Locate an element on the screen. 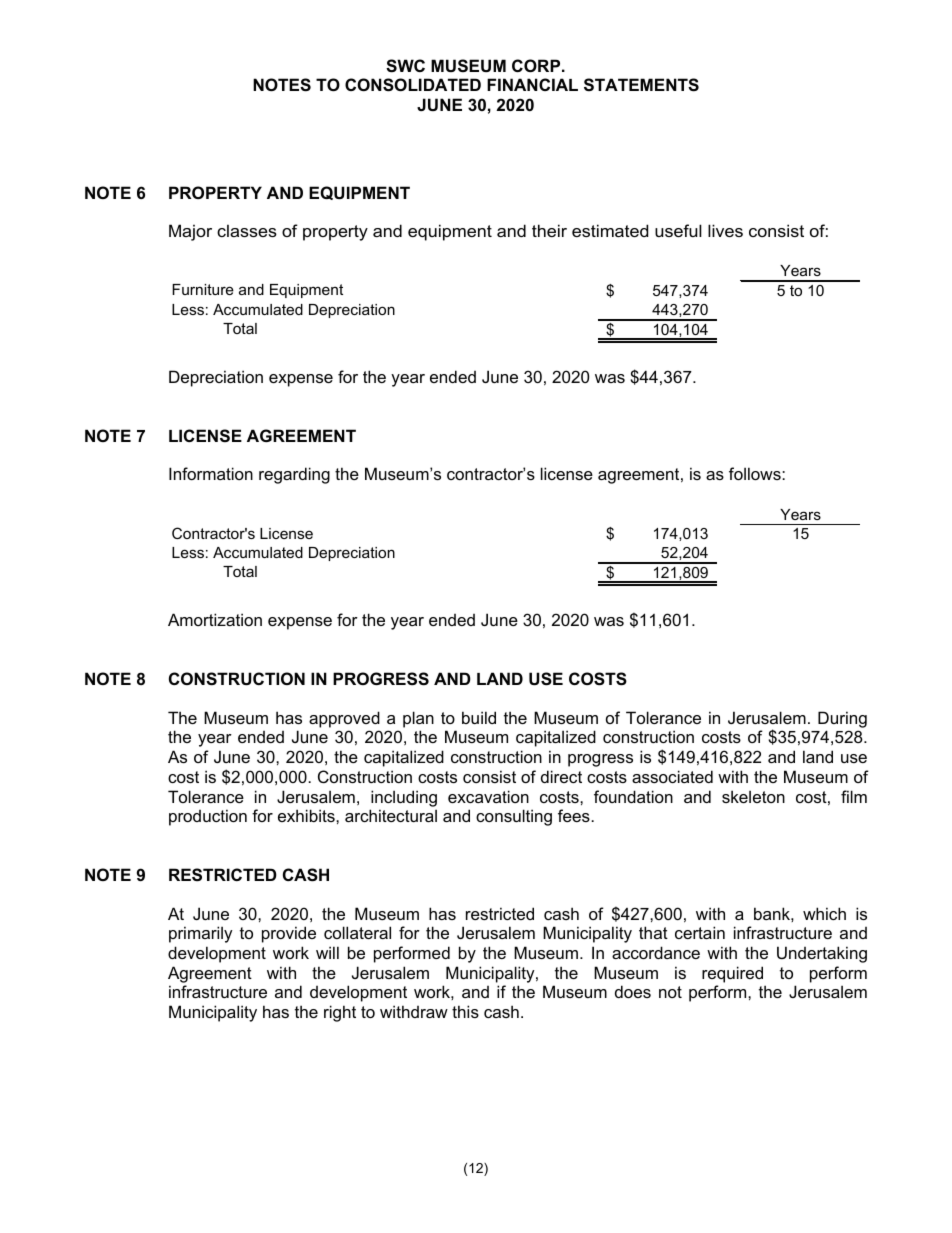 The width and height of the screenshot is (952, 1233). FINANCIAL is located at coordinates (532, 84).
